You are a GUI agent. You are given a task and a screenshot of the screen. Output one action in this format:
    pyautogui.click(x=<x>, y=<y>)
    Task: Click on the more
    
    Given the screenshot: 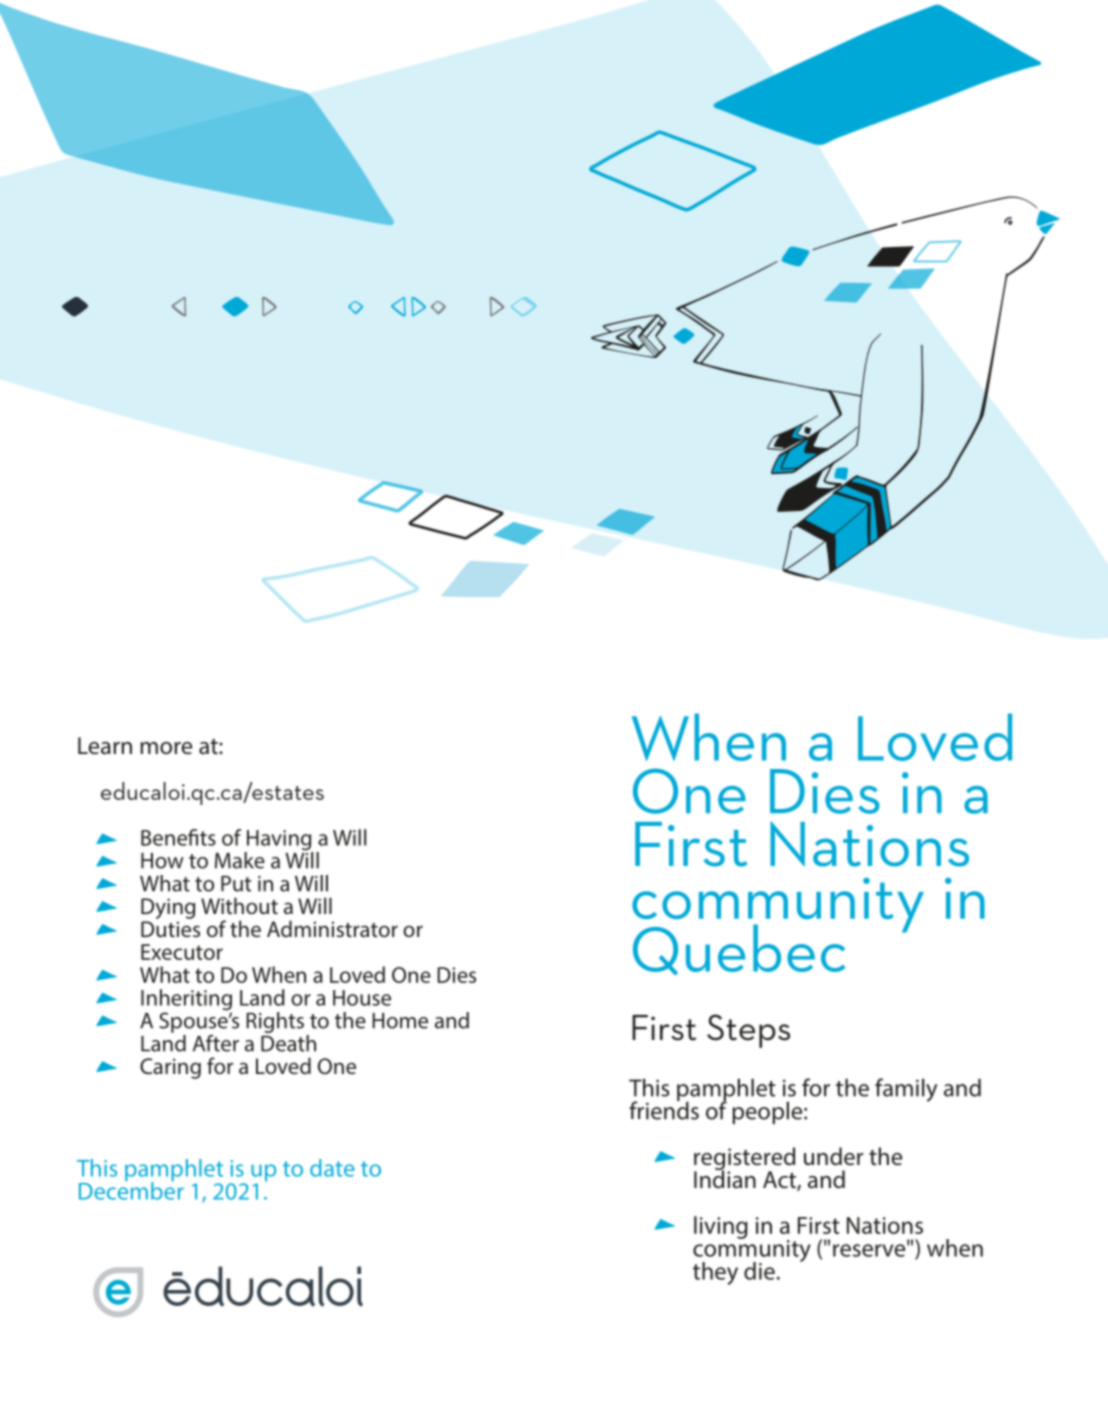 What is the action you would take?
    pyautogui.click(x=166, y=748)
